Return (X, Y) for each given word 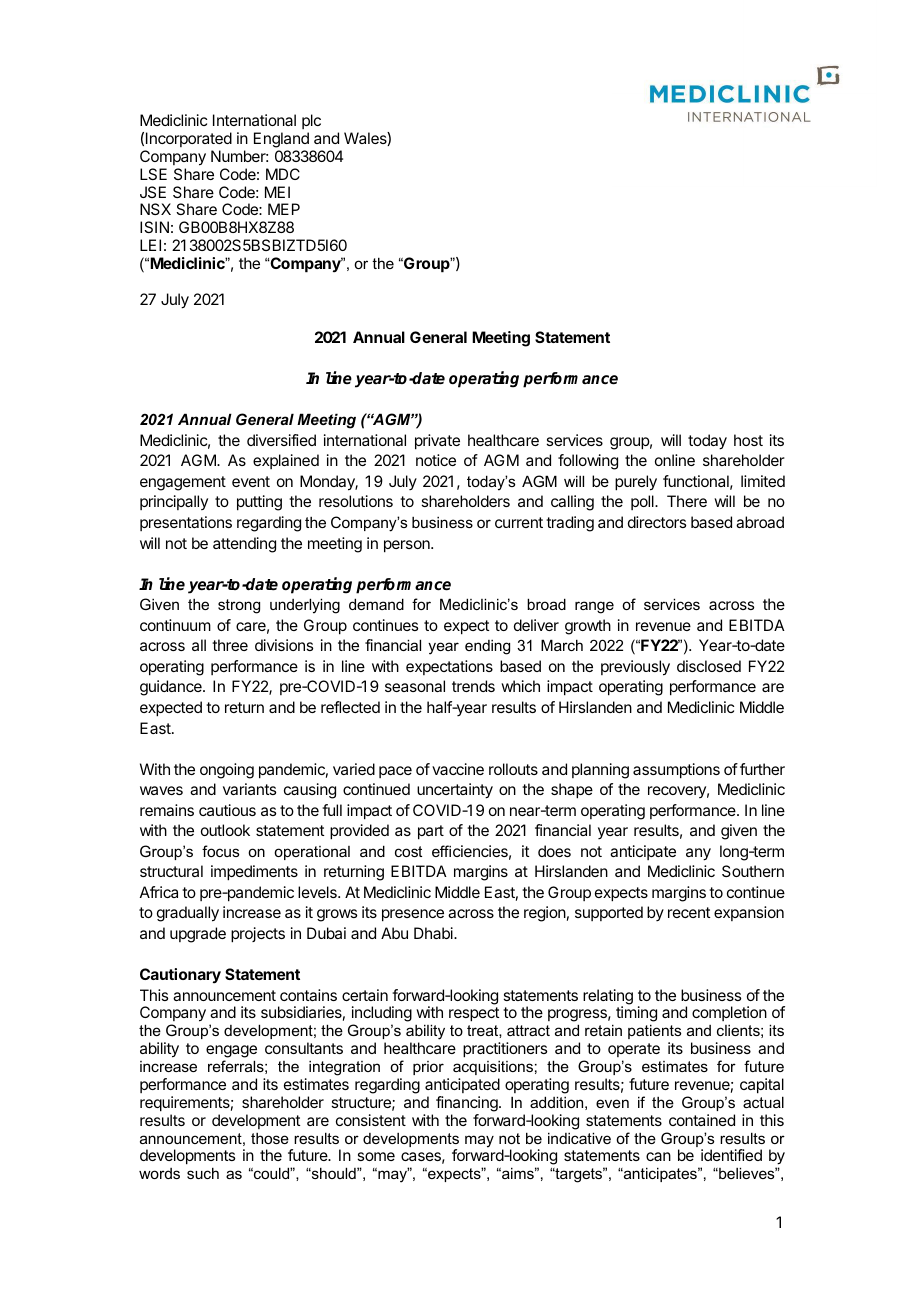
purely (636, 483)
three (230, 645)
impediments (254, 873)
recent (689, 912)
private (437, 442)
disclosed (709, 666)
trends (473, 686)
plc (311, 121)
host (748, 440)
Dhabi (434, 933)
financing (468, 1104)
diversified (281, 440)
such (203, 1173)
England (281, 140)
